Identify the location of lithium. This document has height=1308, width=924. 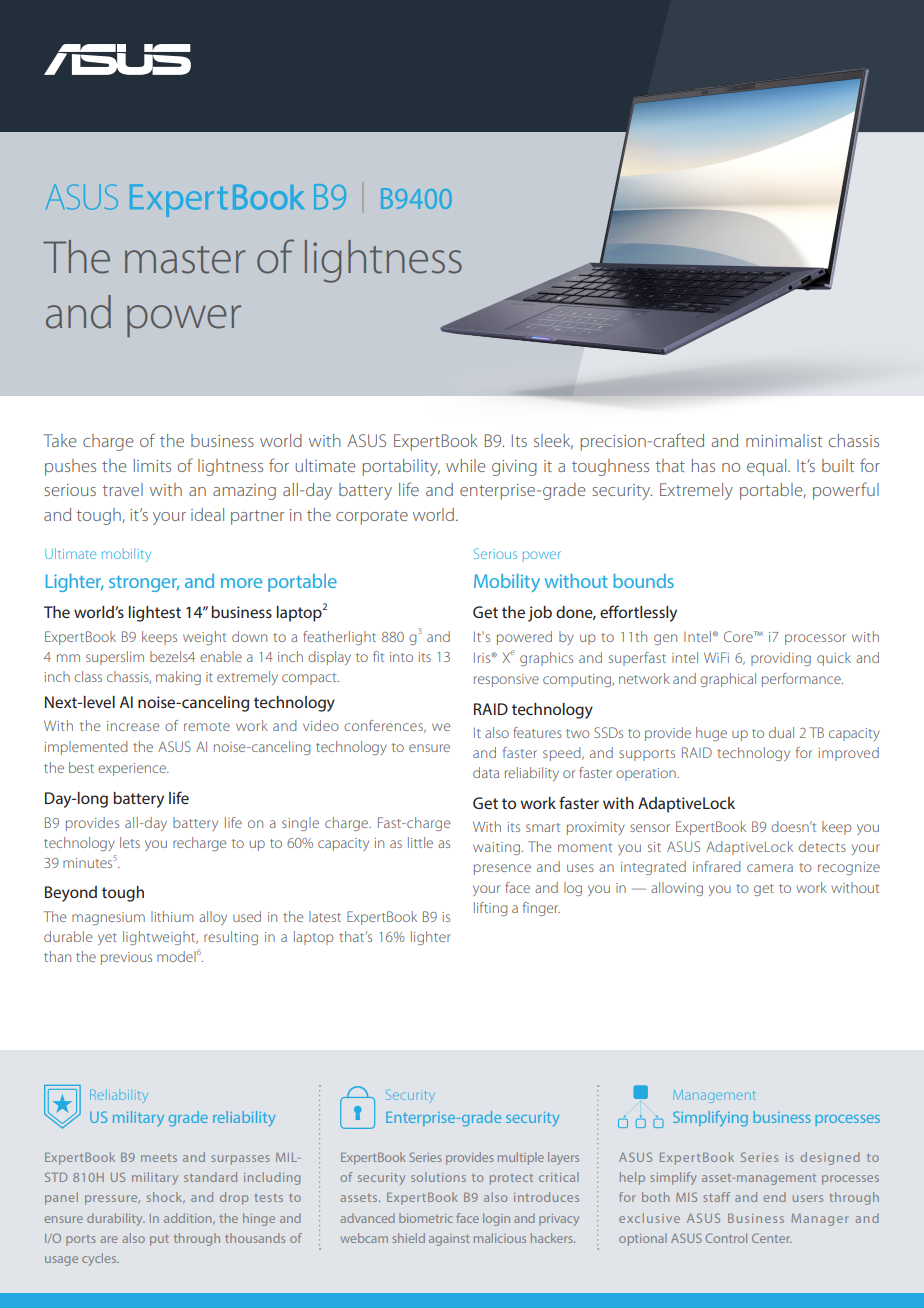
(172, 916).
